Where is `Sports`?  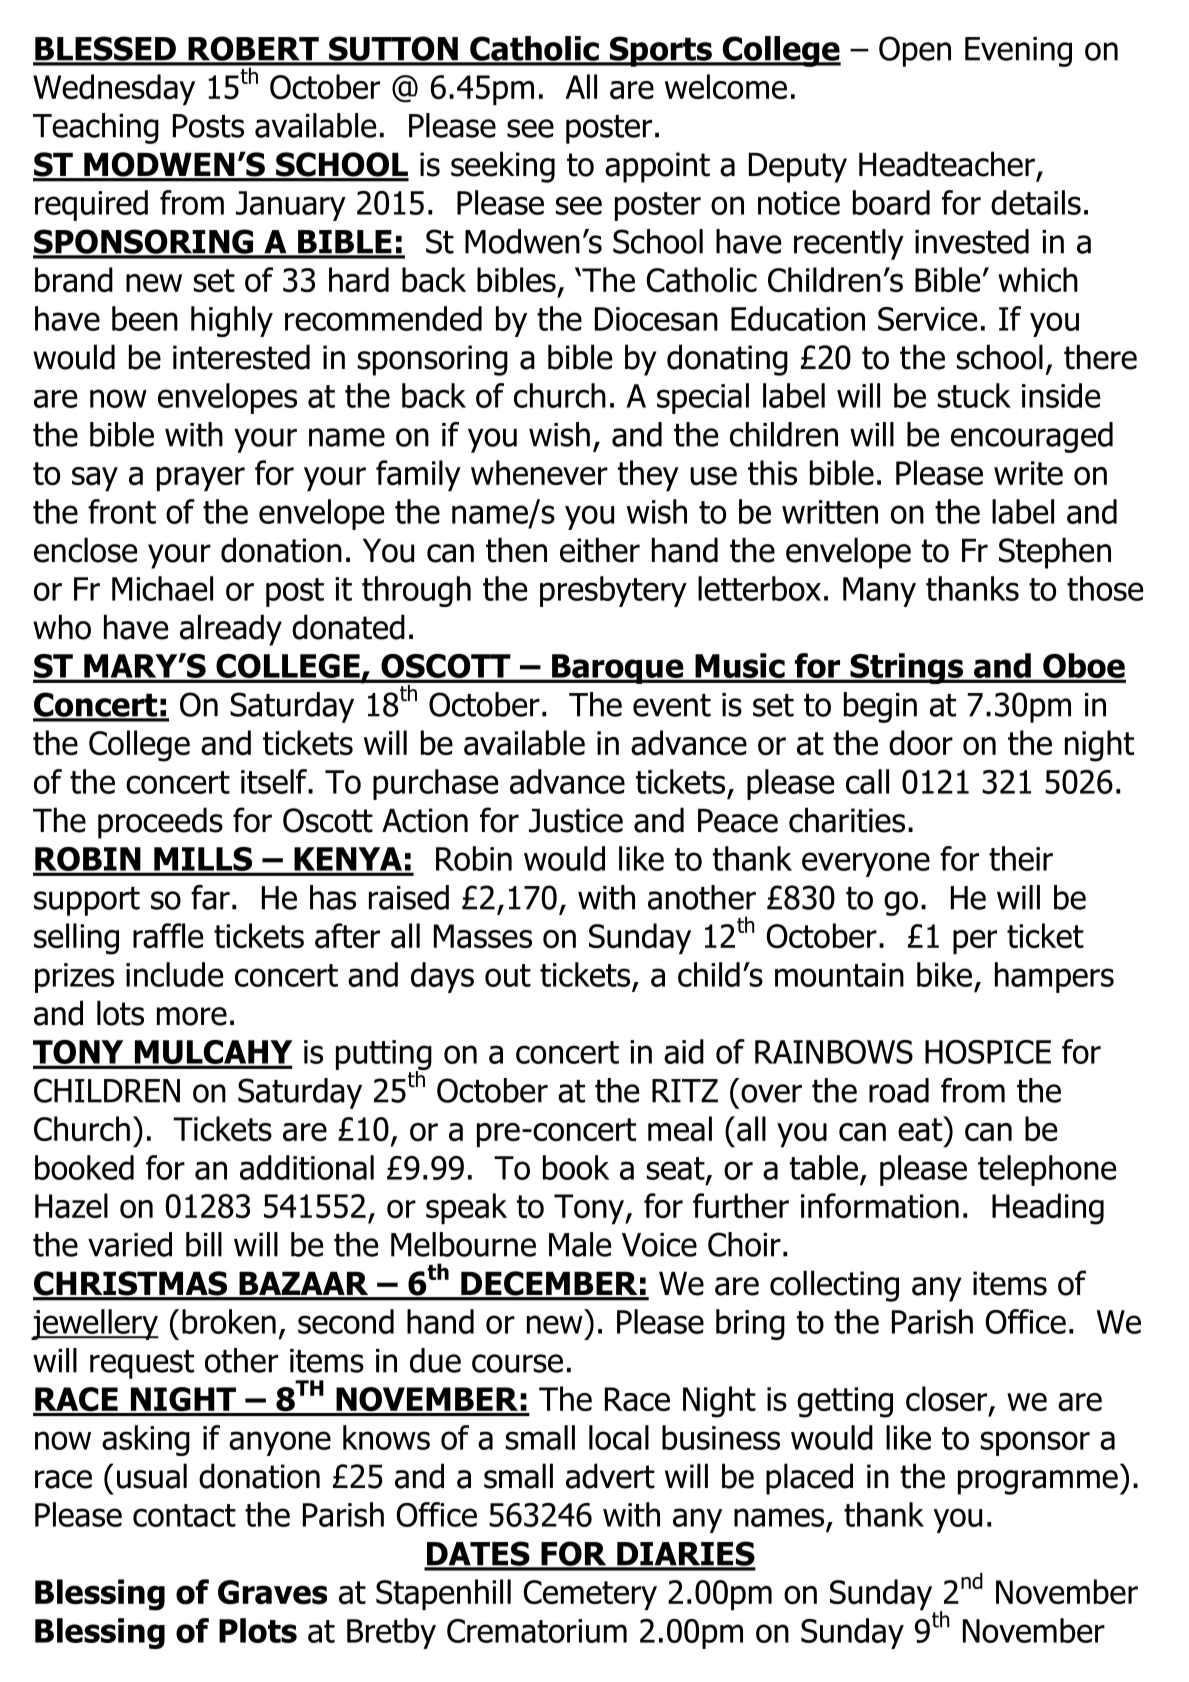
Sports is located at coordinates (660, 51).
